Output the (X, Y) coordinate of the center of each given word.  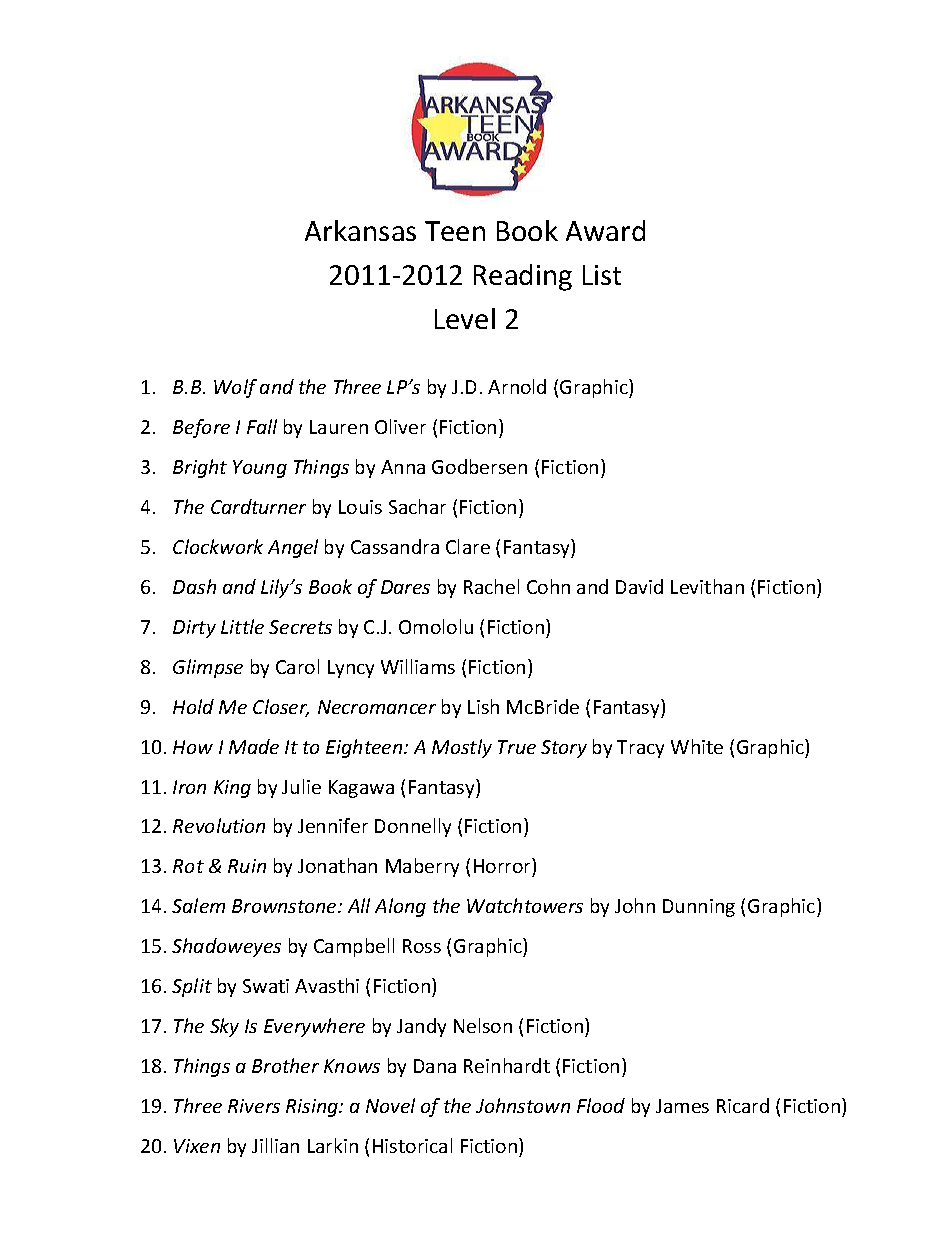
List (602, 275)
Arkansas (360, 230)
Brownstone (285, 906)
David (639, 586)
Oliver (400, 426)
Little (242, 626)
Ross (422, 946)
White (697, 746)
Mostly (462, 748)
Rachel (491, 586)
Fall (262, 426)
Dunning (699, 908)
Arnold (517, 386)
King (232, 789)
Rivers (254, 1106)
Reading (523, 277)
